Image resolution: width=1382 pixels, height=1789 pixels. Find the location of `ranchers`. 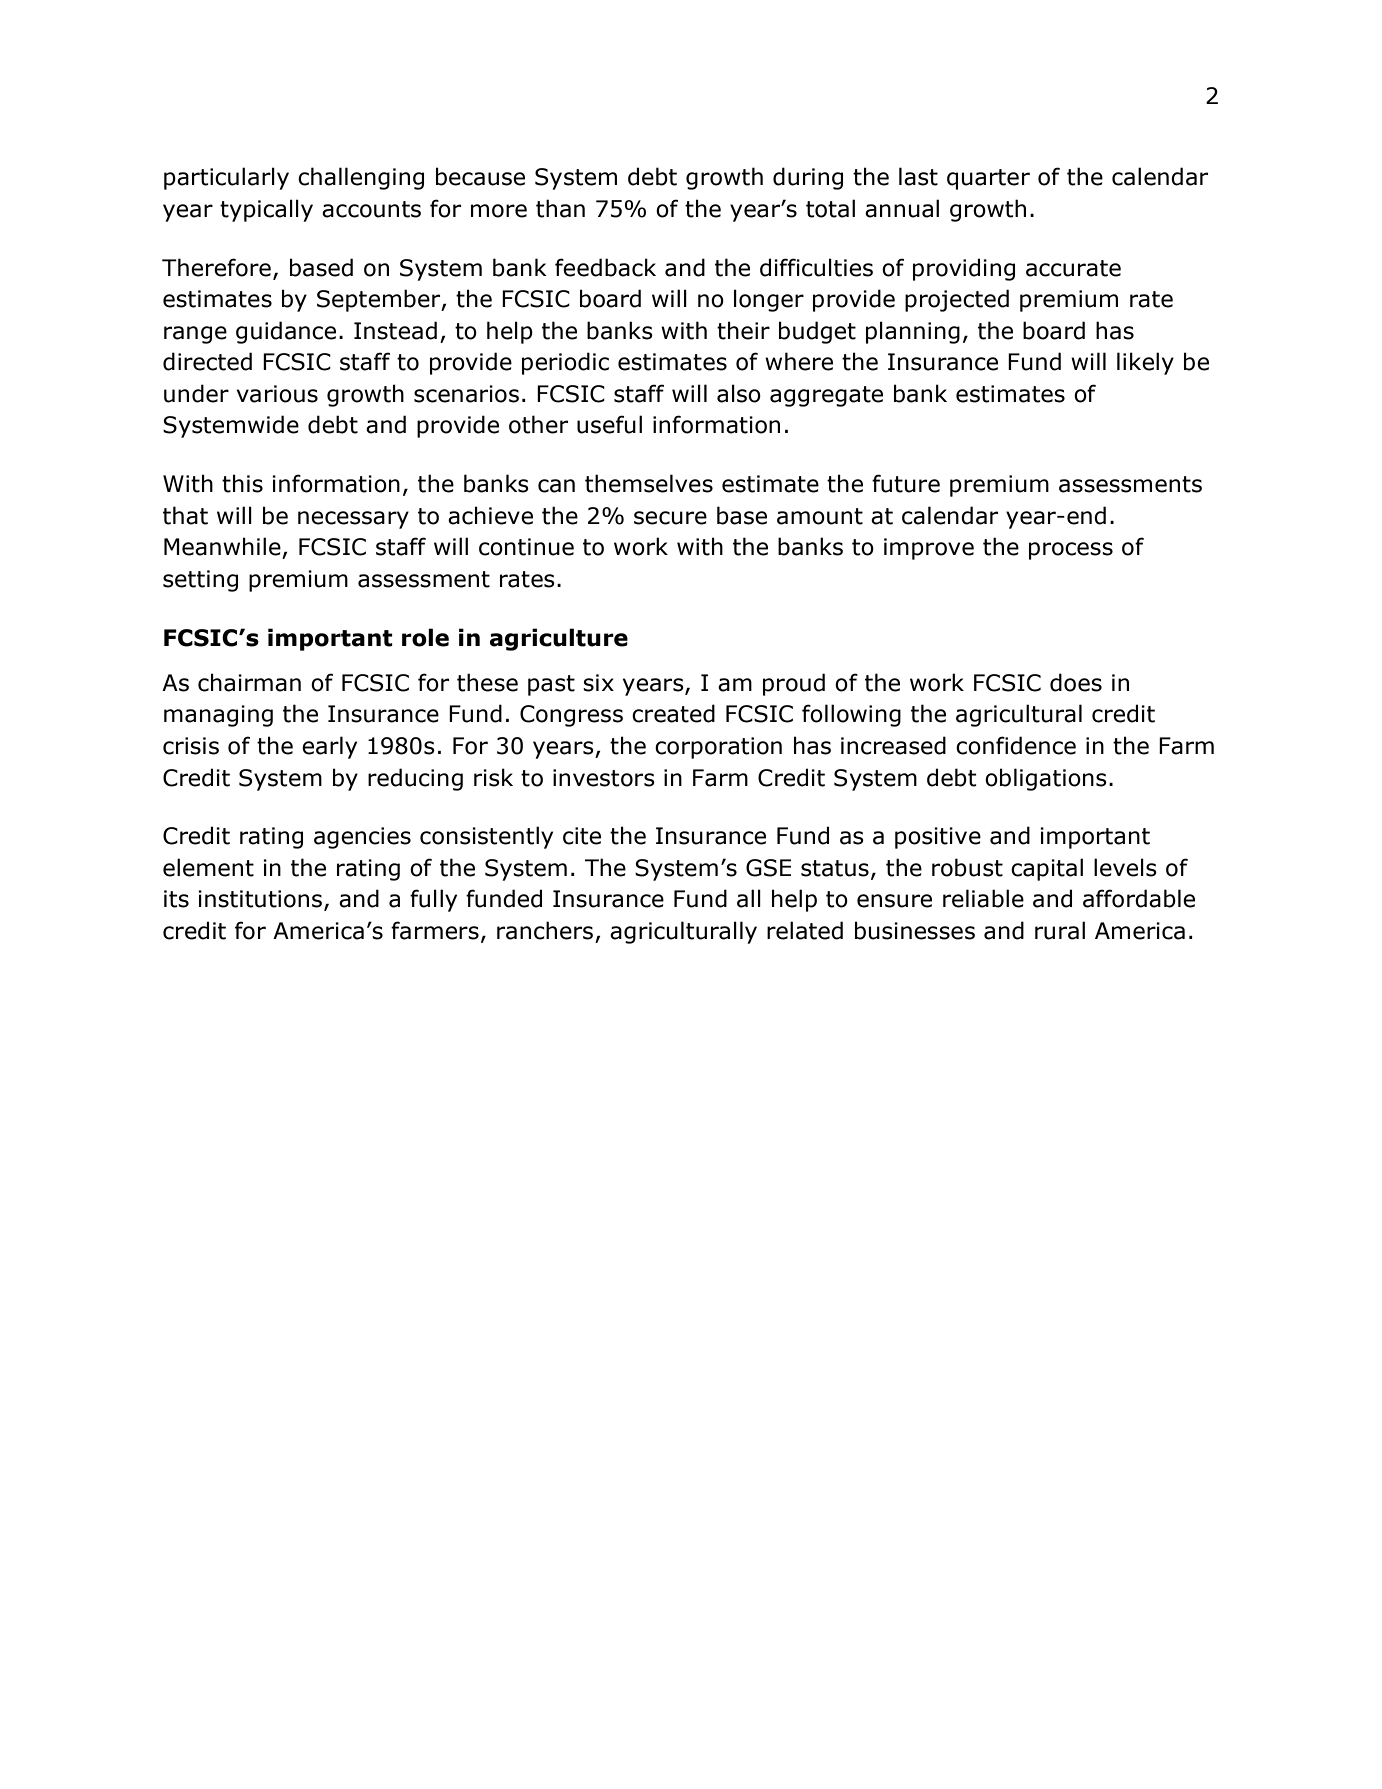

ranchers is located at coordinates (545, 930).
